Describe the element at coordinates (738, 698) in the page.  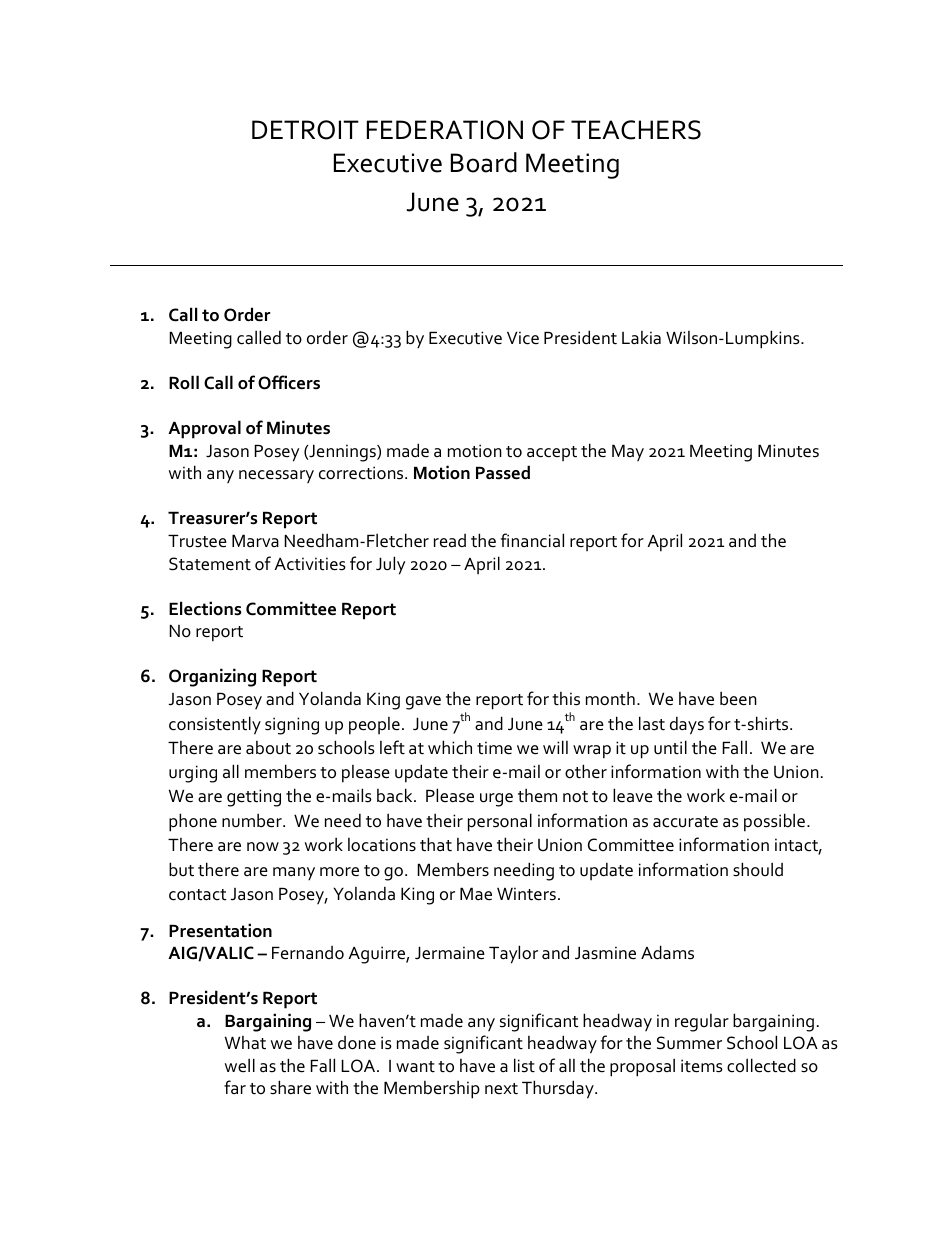
I see `been` at that location.
